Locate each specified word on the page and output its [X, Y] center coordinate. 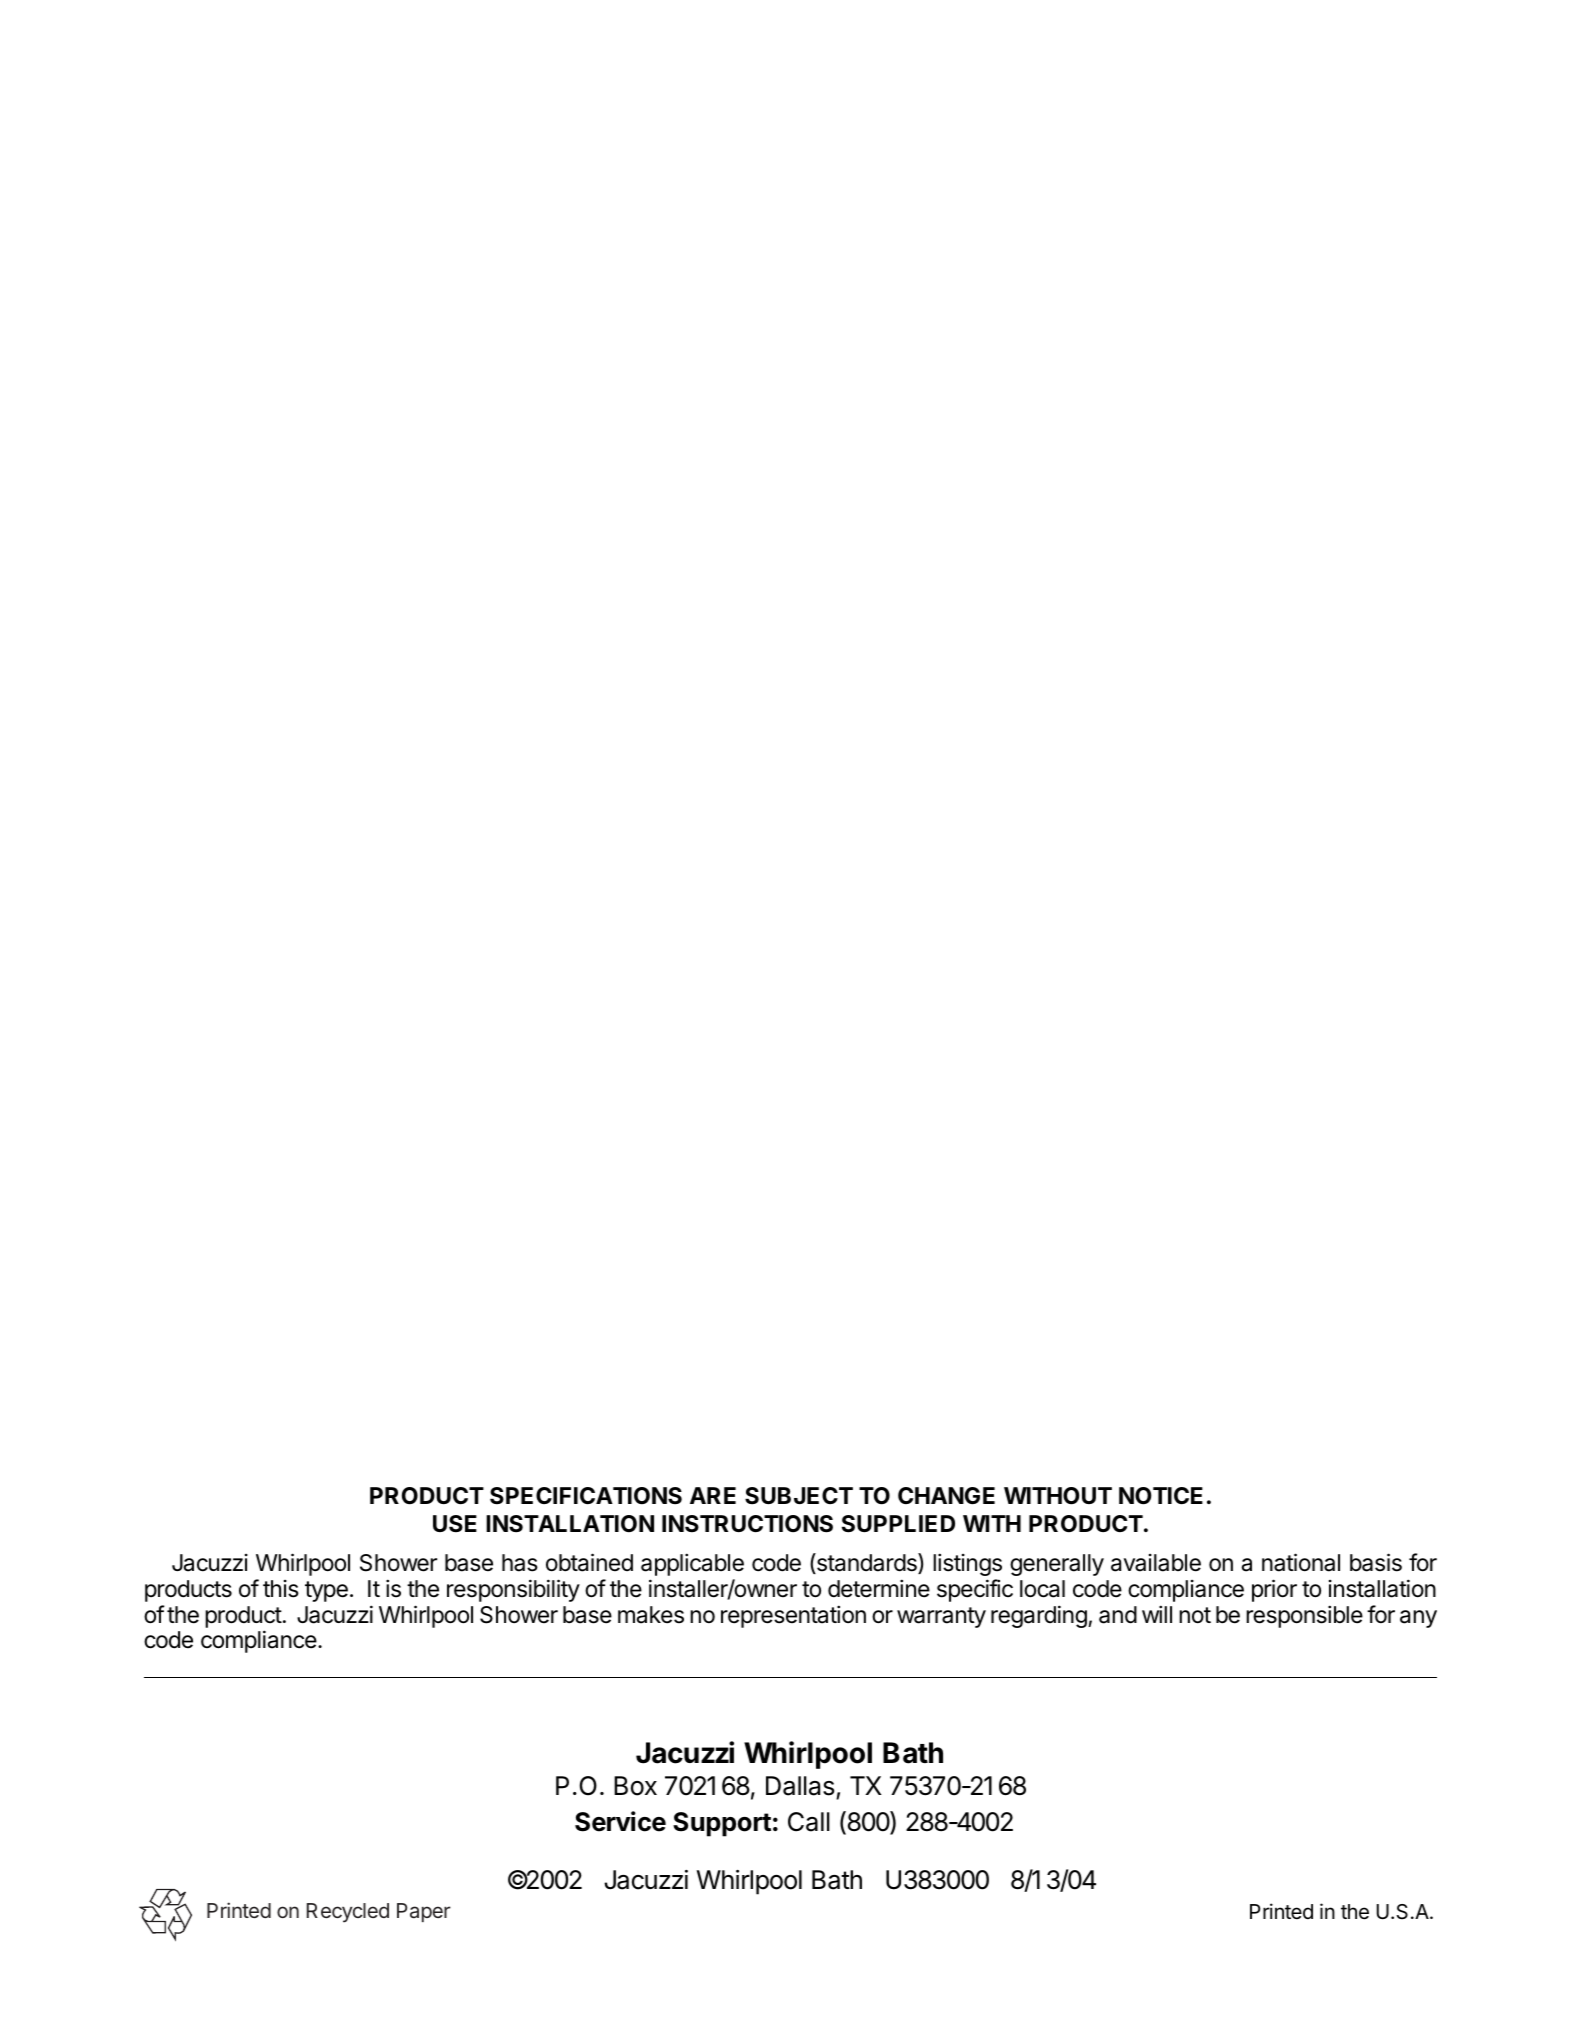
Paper [424, 1912]
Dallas [800, 1786]
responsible [1304, 1616]
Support [722, 1824]
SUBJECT [799, 1496]
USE [455, 1524]
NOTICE [1161, 1496]
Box [635, 1786]
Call [809, 1822]
